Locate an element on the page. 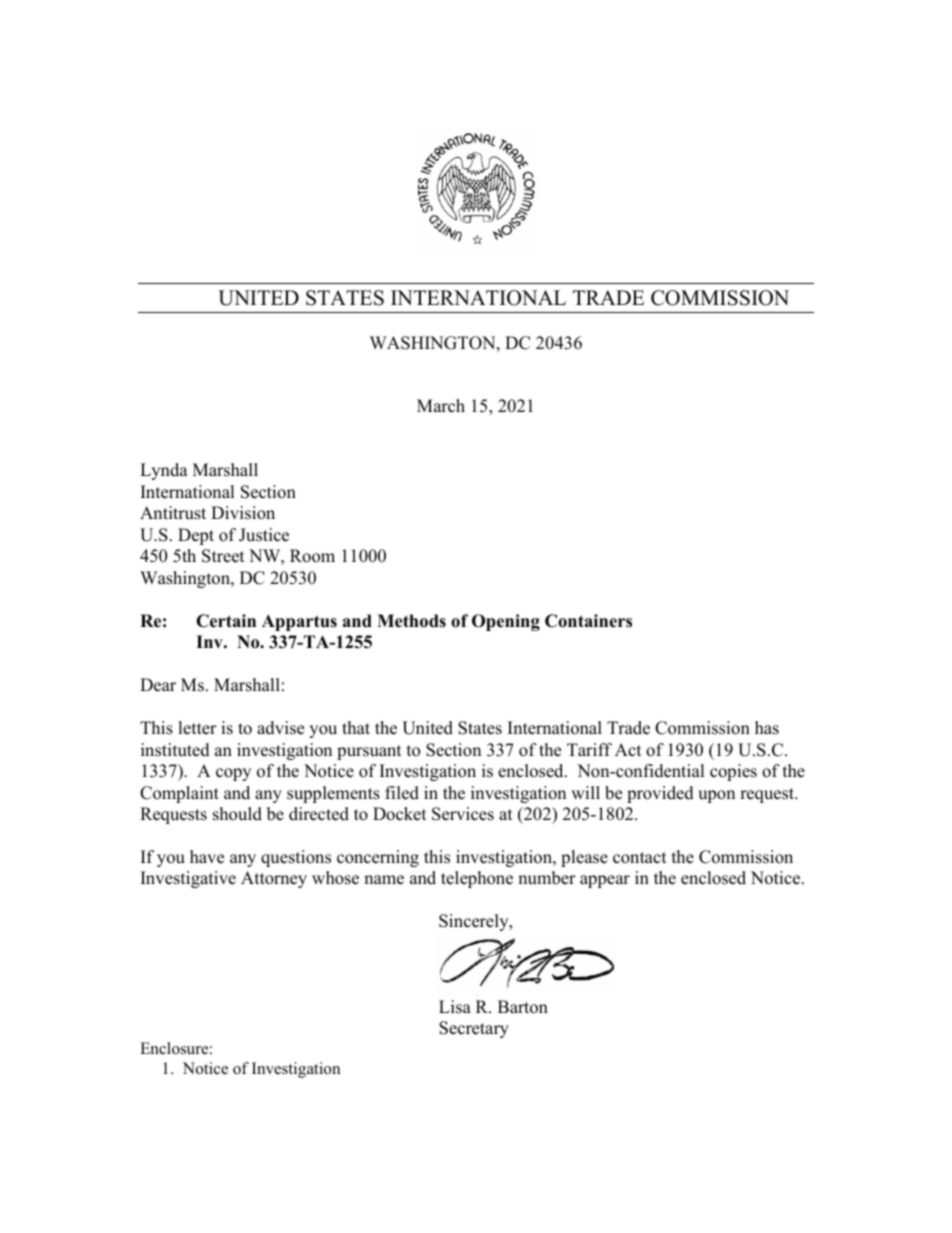 The image size is (952, 1233). Containers is located at coordinates (588, 621).
